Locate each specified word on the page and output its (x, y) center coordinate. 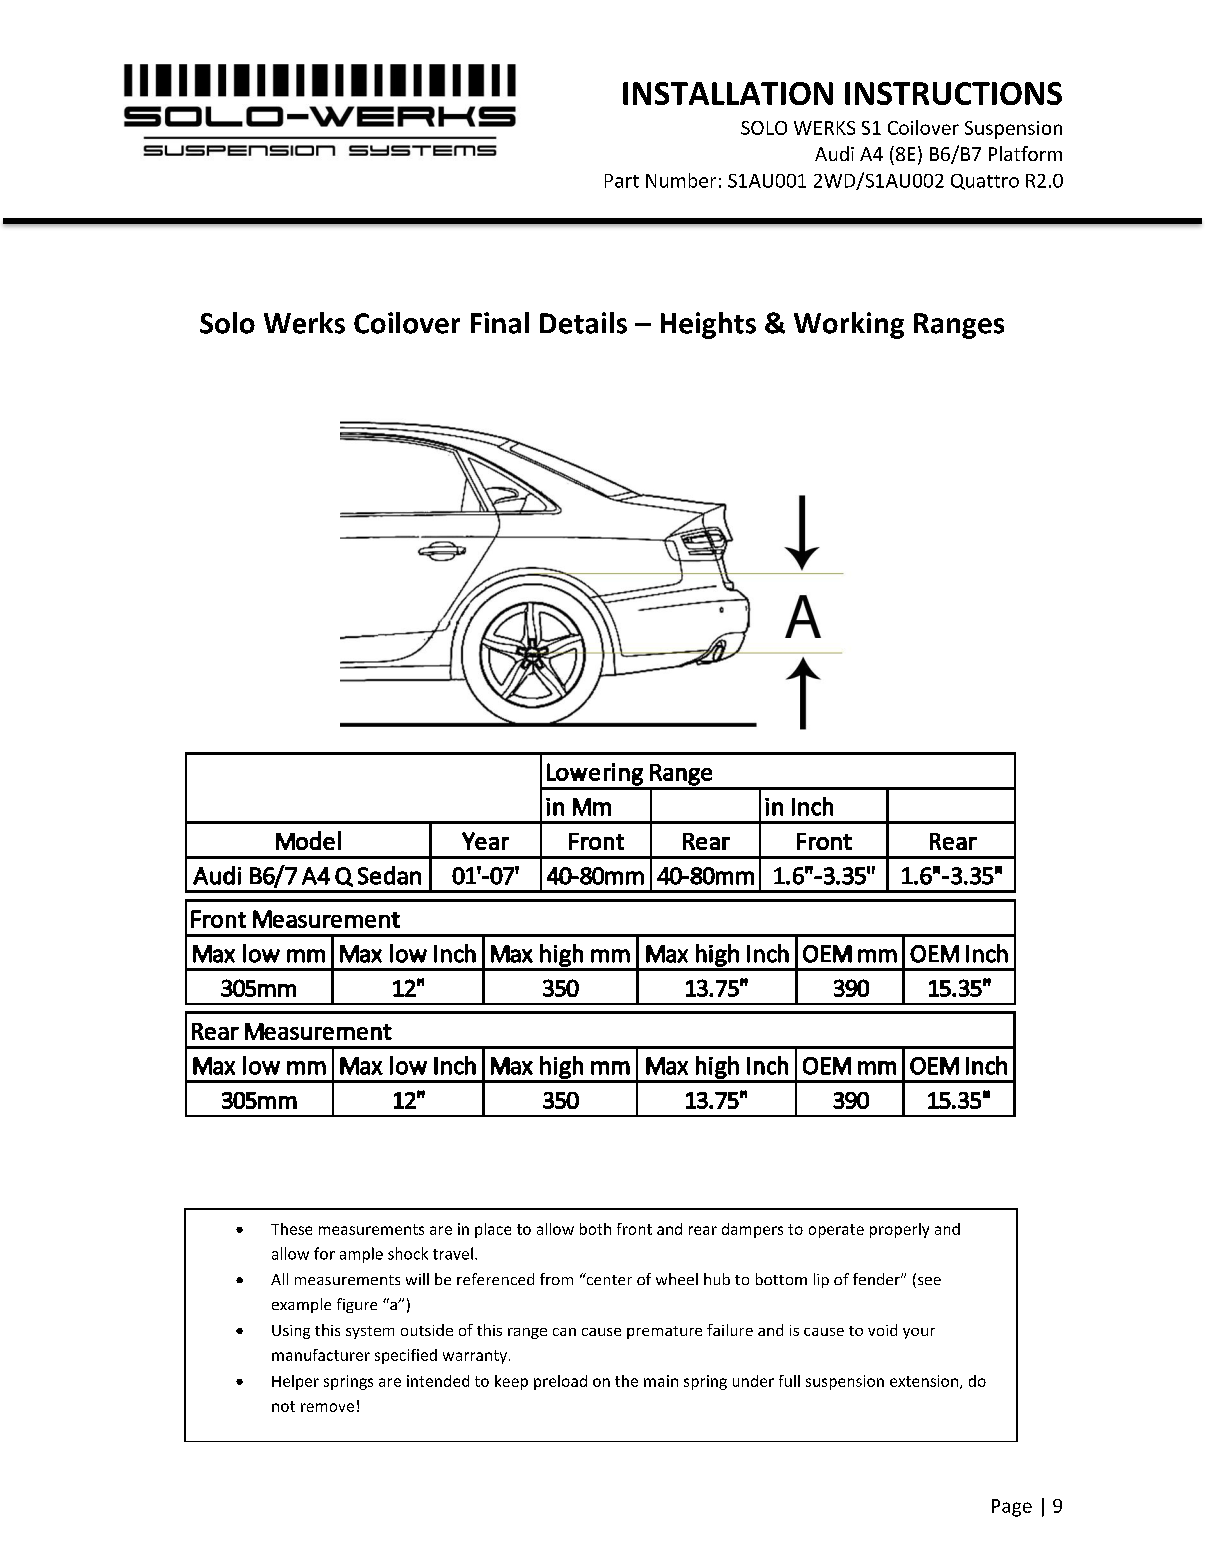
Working (849, 325)
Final (500, 323)
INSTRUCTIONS (953, 93)
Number (681, 180)
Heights (708, 325)
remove (327, 1407)
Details (583, 323)
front (634, 1229)
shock (408, 1253)
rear (703, 1230)
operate (836, 1231)
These (291, 1229)
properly (899, 1230)
